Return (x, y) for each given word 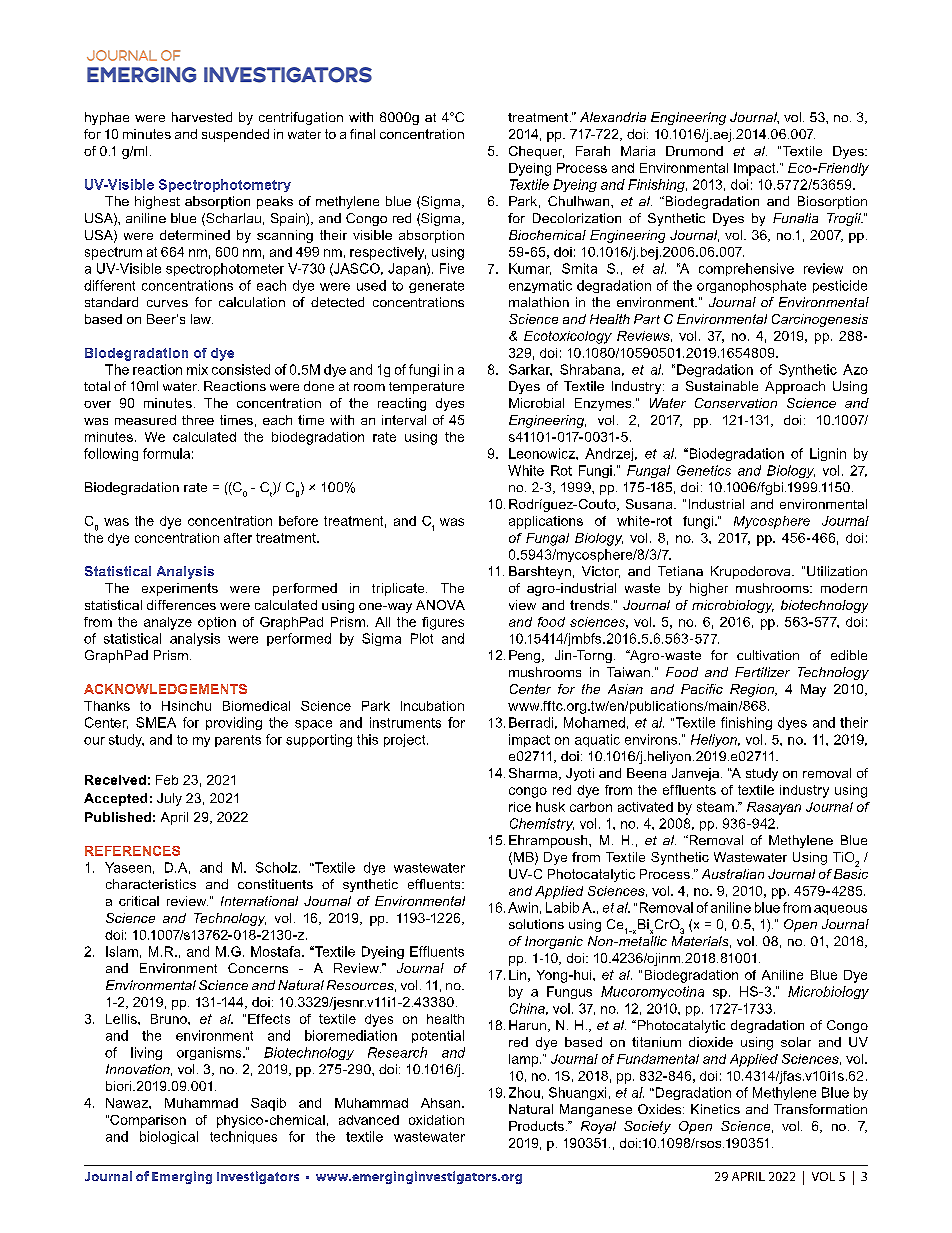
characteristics (151, 884)
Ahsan (440, 1103)
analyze (168, 623)
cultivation (768, 655)
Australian (733, 874)
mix (197, 369)
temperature (426, 388)
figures (443, 623)
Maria (638, 151)
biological (169, 1137)
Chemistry (542, 824)
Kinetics (715, 1109)
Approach (795, 387)
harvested (202, 117)
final (362, 134)
